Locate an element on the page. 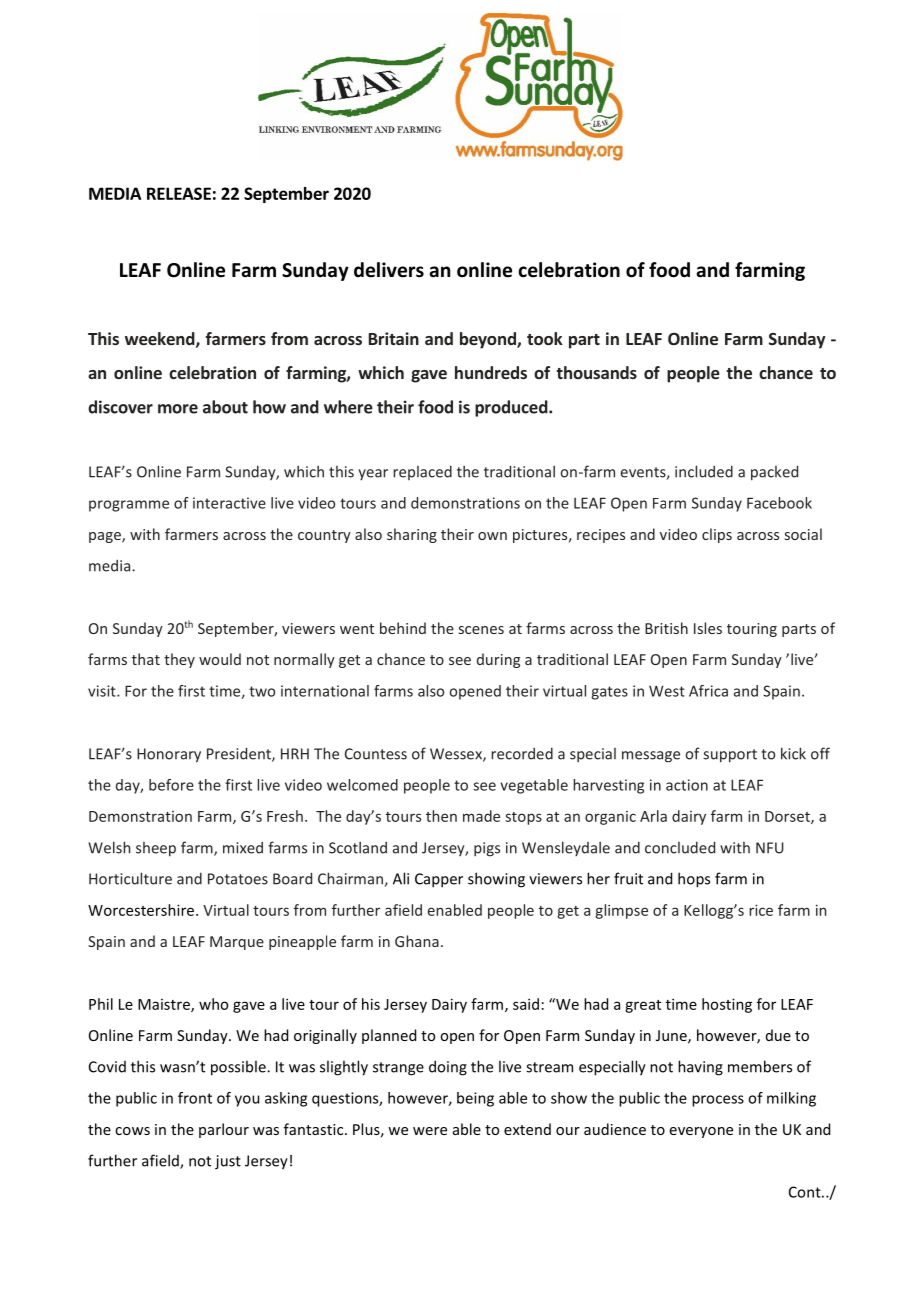 The width and height of the document is (924, 1309). Africa is located at coordinates (708, 691).
